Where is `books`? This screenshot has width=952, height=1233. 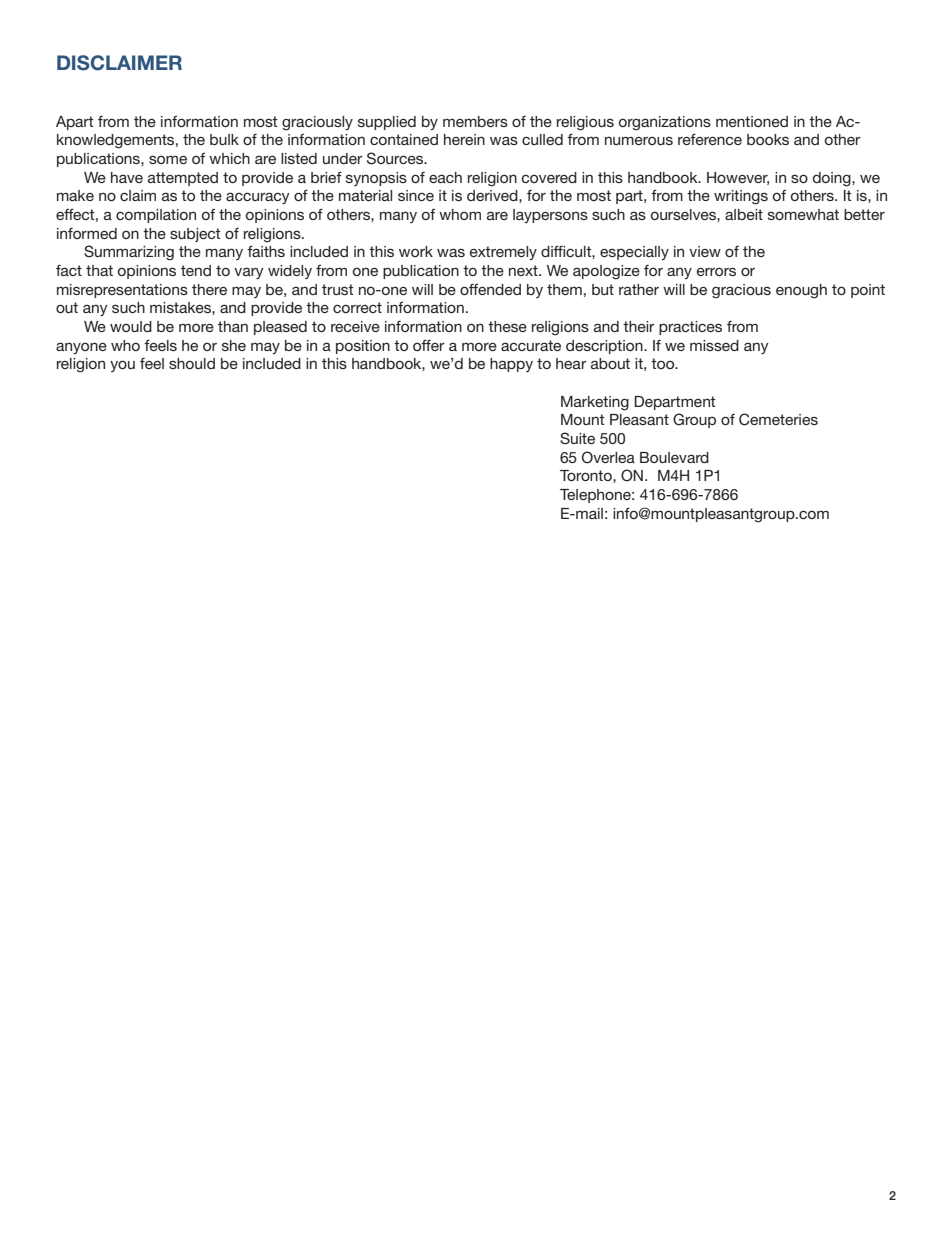 books is located at coordinates (768, 139).
